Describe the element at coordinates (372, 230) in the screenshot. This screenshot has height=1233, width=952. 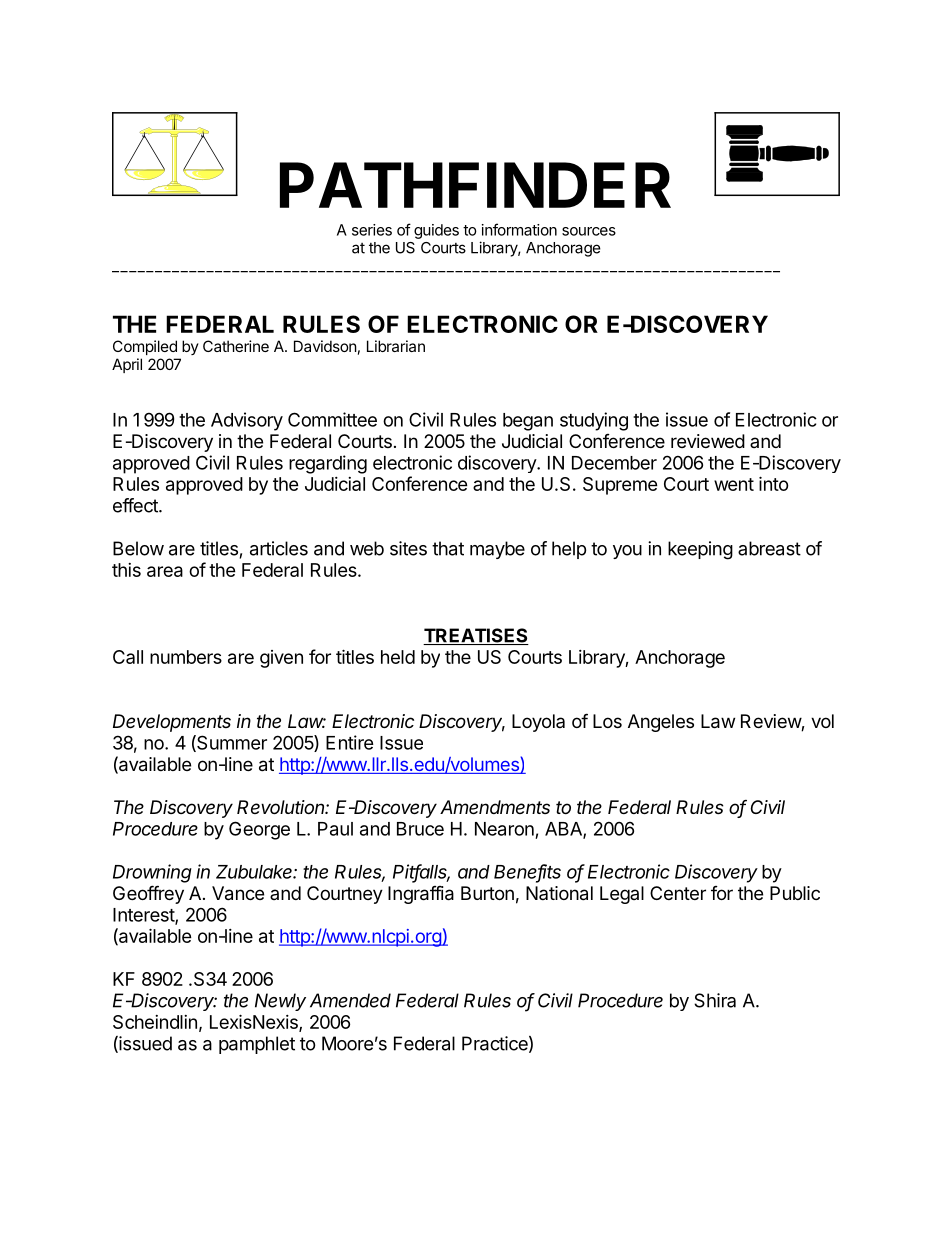
I see `series` at that location.
